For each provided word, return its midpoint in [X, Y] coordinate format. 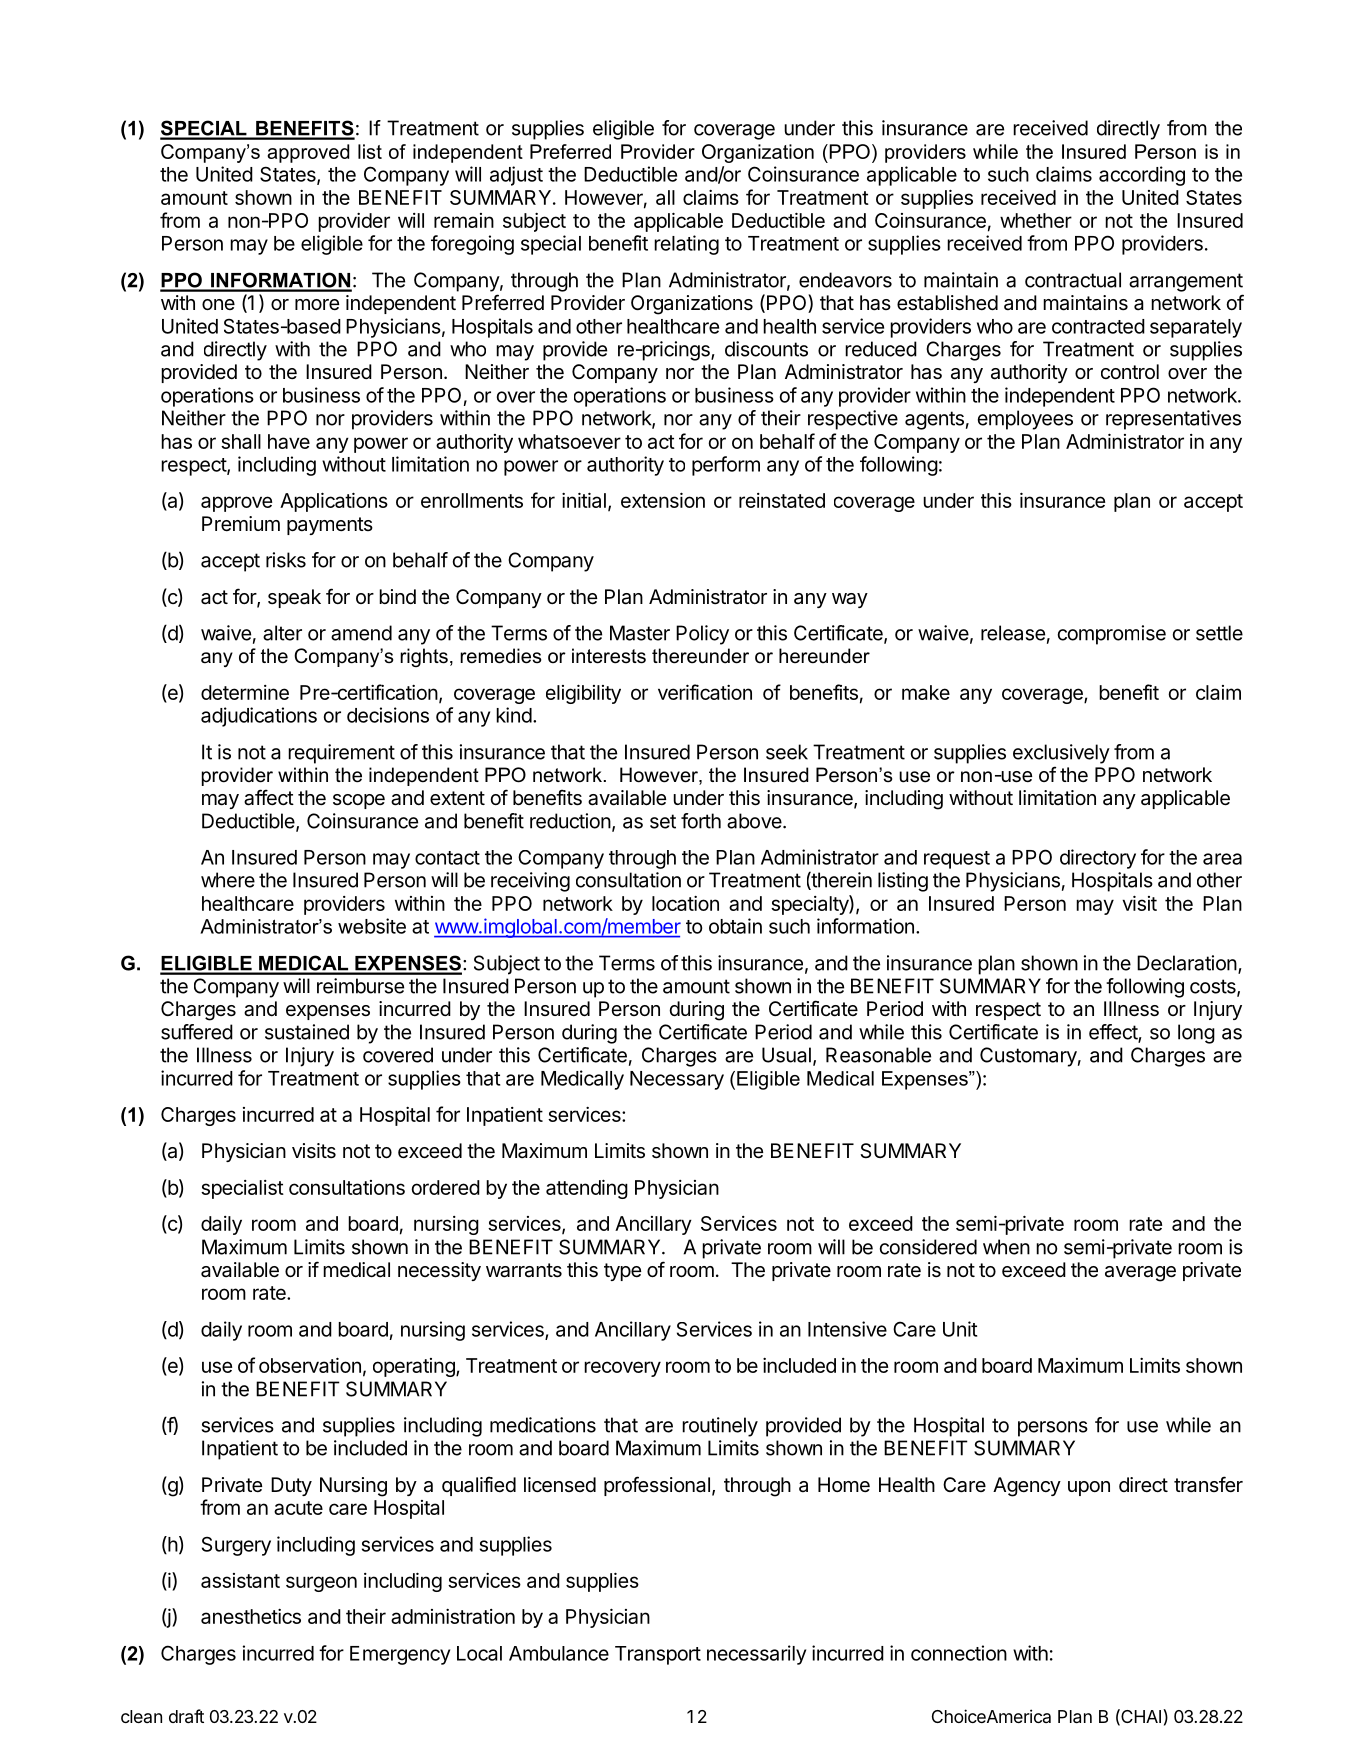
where [228, 880]
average [1140, 1274]
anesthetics [251, 1616]
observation [310, 1365]
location [685, 903]
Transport [658, 1655]
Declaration [1187, 963]
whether [1036, 220]
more [317, 304]
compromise [1112, 635]
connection [959, 1653]
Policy [702, 635]
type [622, 1272]
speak [294, 598]
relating [686, 245]
